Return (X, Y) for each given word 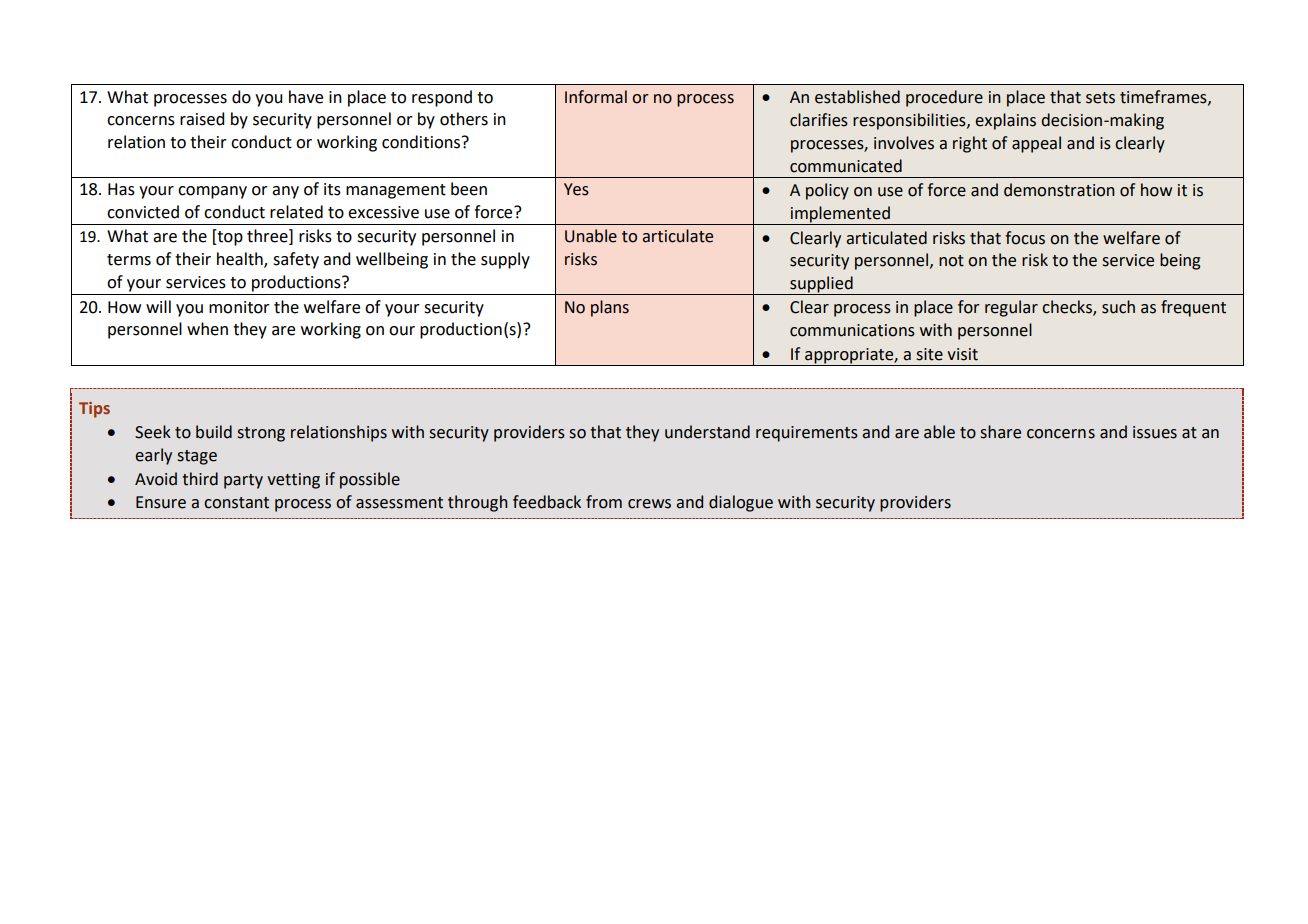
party (243, 481)
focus (1025, 238)
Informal (596, 97)
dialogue (741, 503)
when (207, 329)
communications (852, 330)
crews (649, 504)
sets (1100, 98)
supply (505, 260)
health (241, 260)
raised (202, 119)
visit (962, 354)
